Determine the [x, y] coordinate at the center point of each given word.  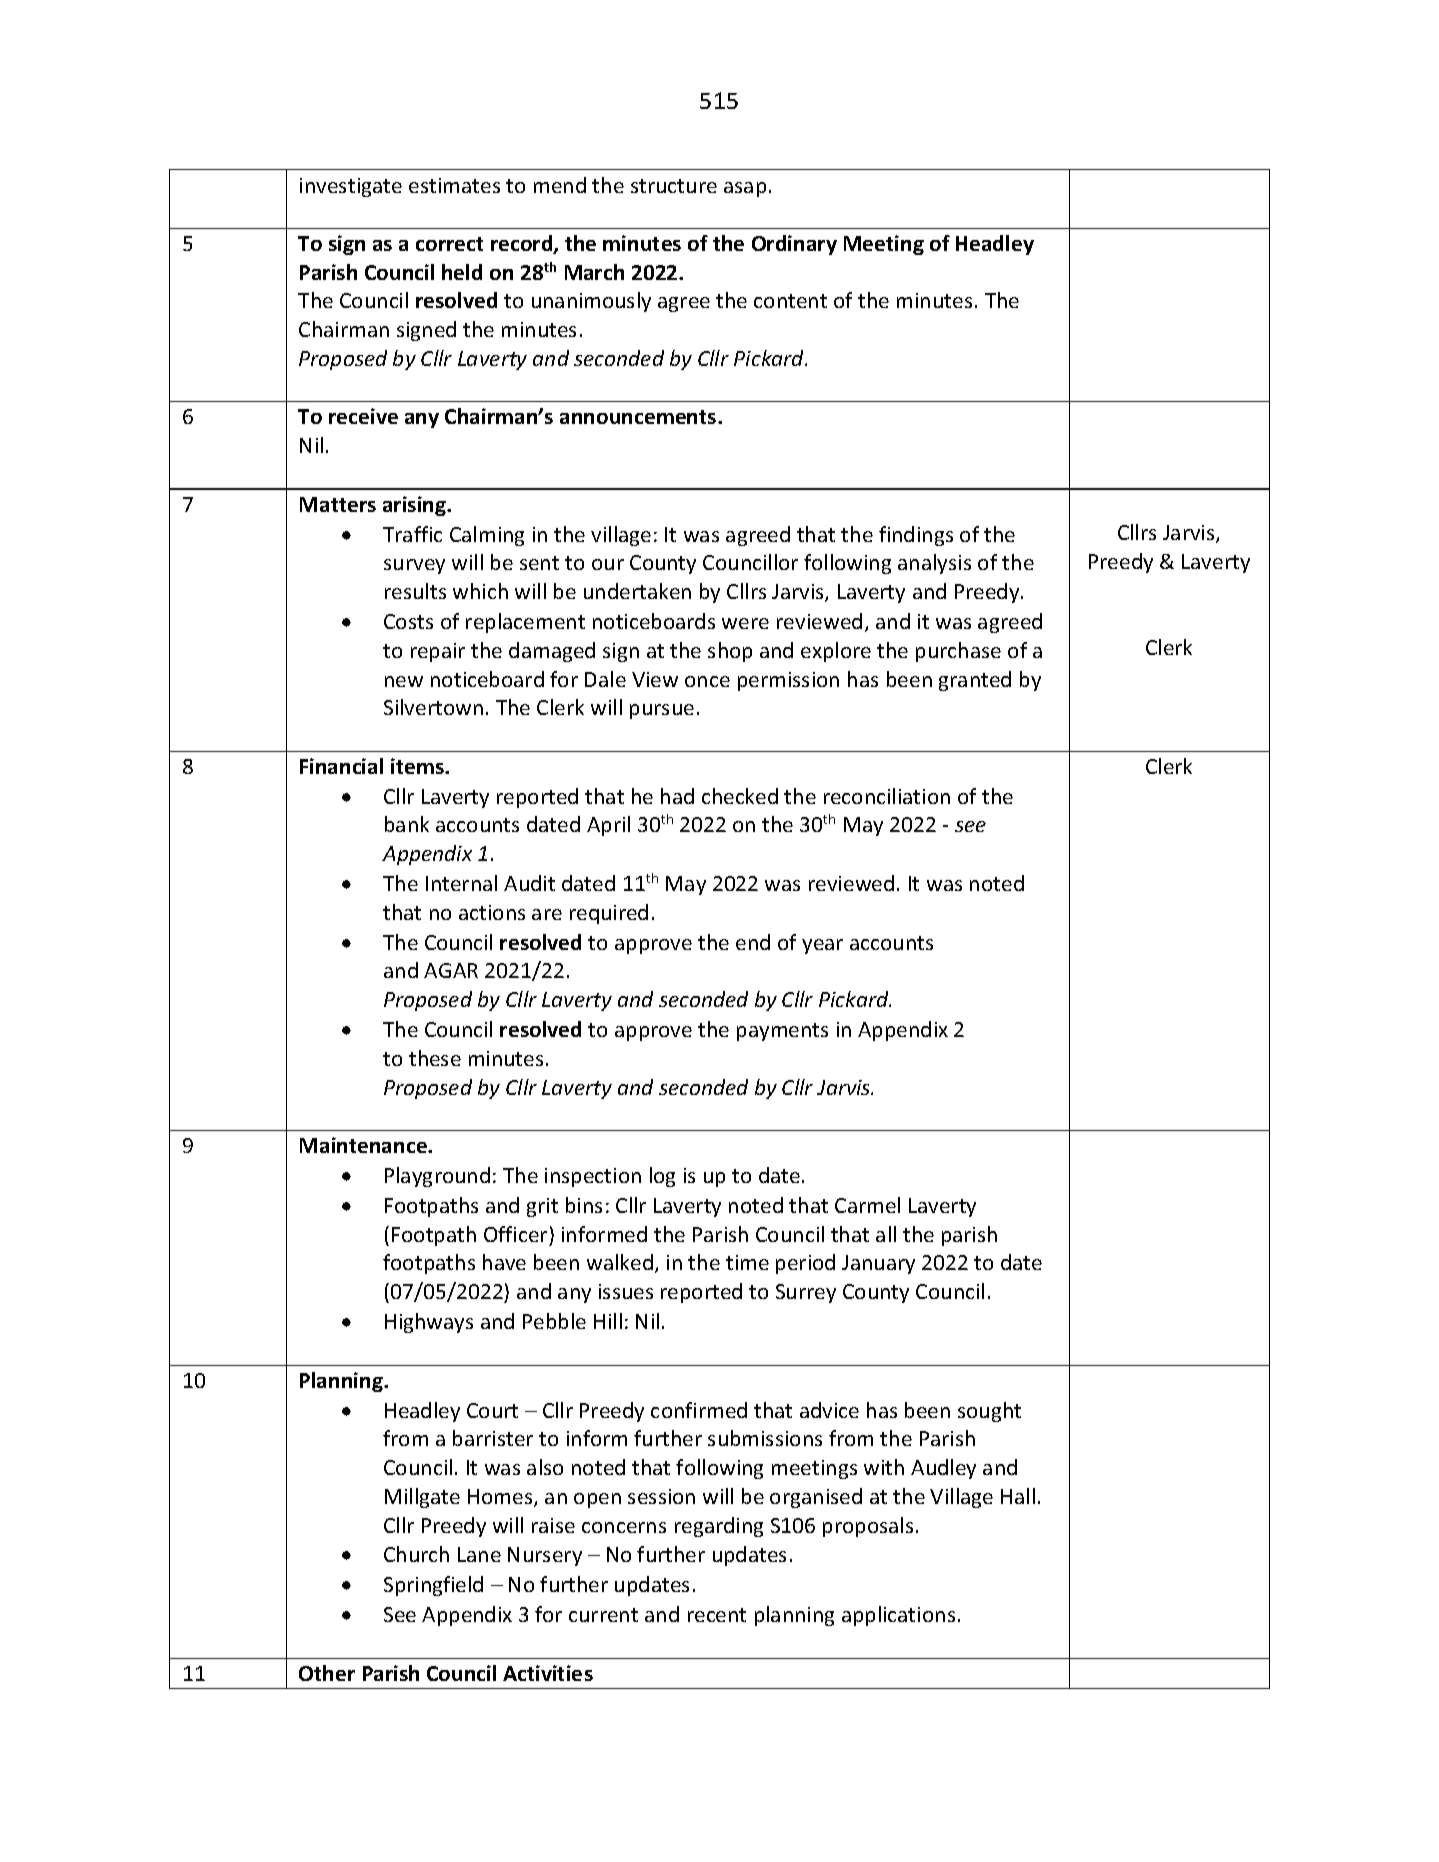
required [609, 914]
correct [449, 244]
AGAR [451, 970]
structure [674, 186]
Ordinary [794, 245]
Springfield [433, 1586]
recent [717, 1615]
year [822, 946]
